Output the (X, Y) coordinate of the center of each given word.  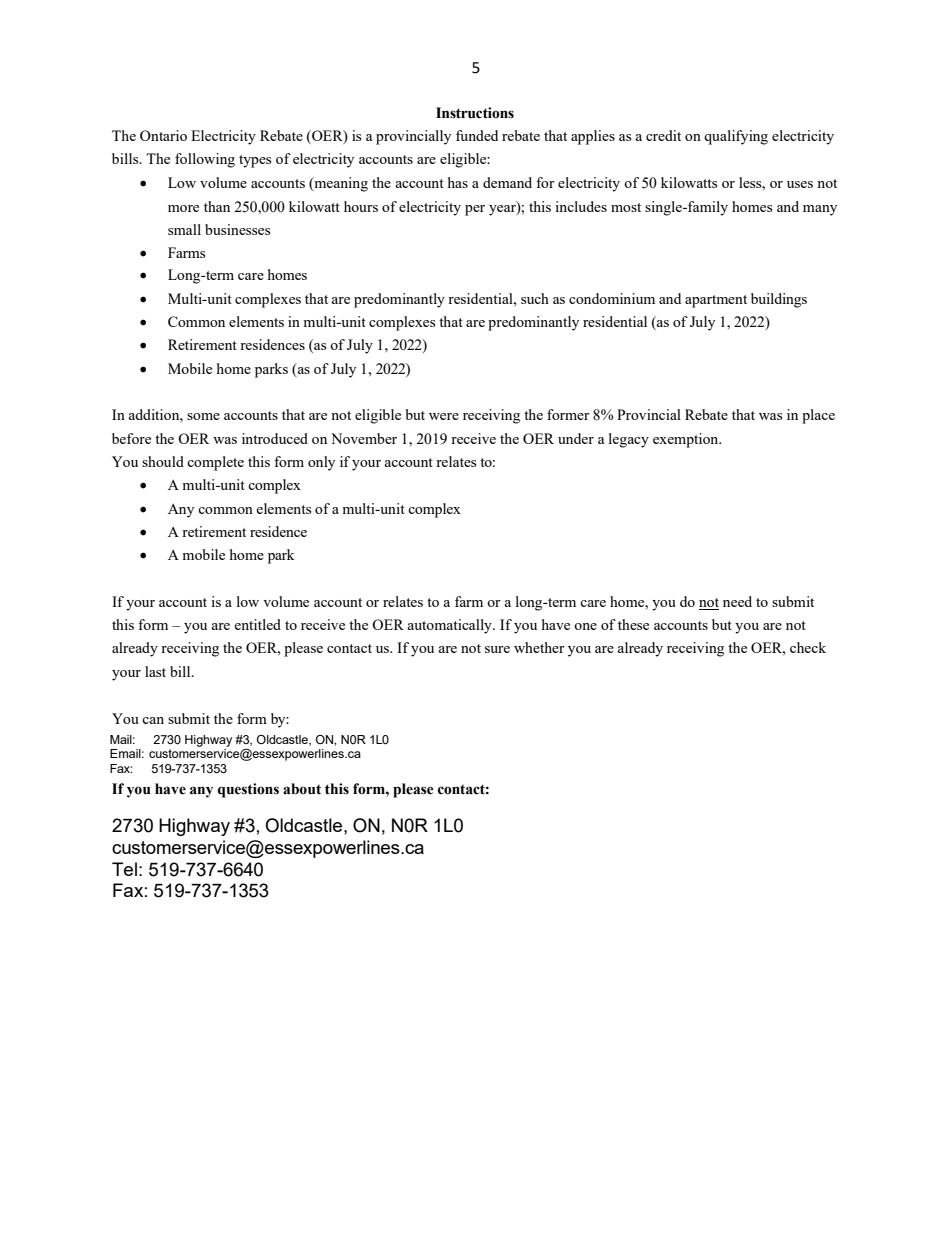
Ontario (163, 135)
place (818, 416)
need (737, 601)
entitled (257, 624)
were (444, 416)
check (808, 647)
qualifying (736, 137)
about (302, 789)
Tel (124, 869)
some (203, 416)
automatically (450, 626)
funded (477, 135)
